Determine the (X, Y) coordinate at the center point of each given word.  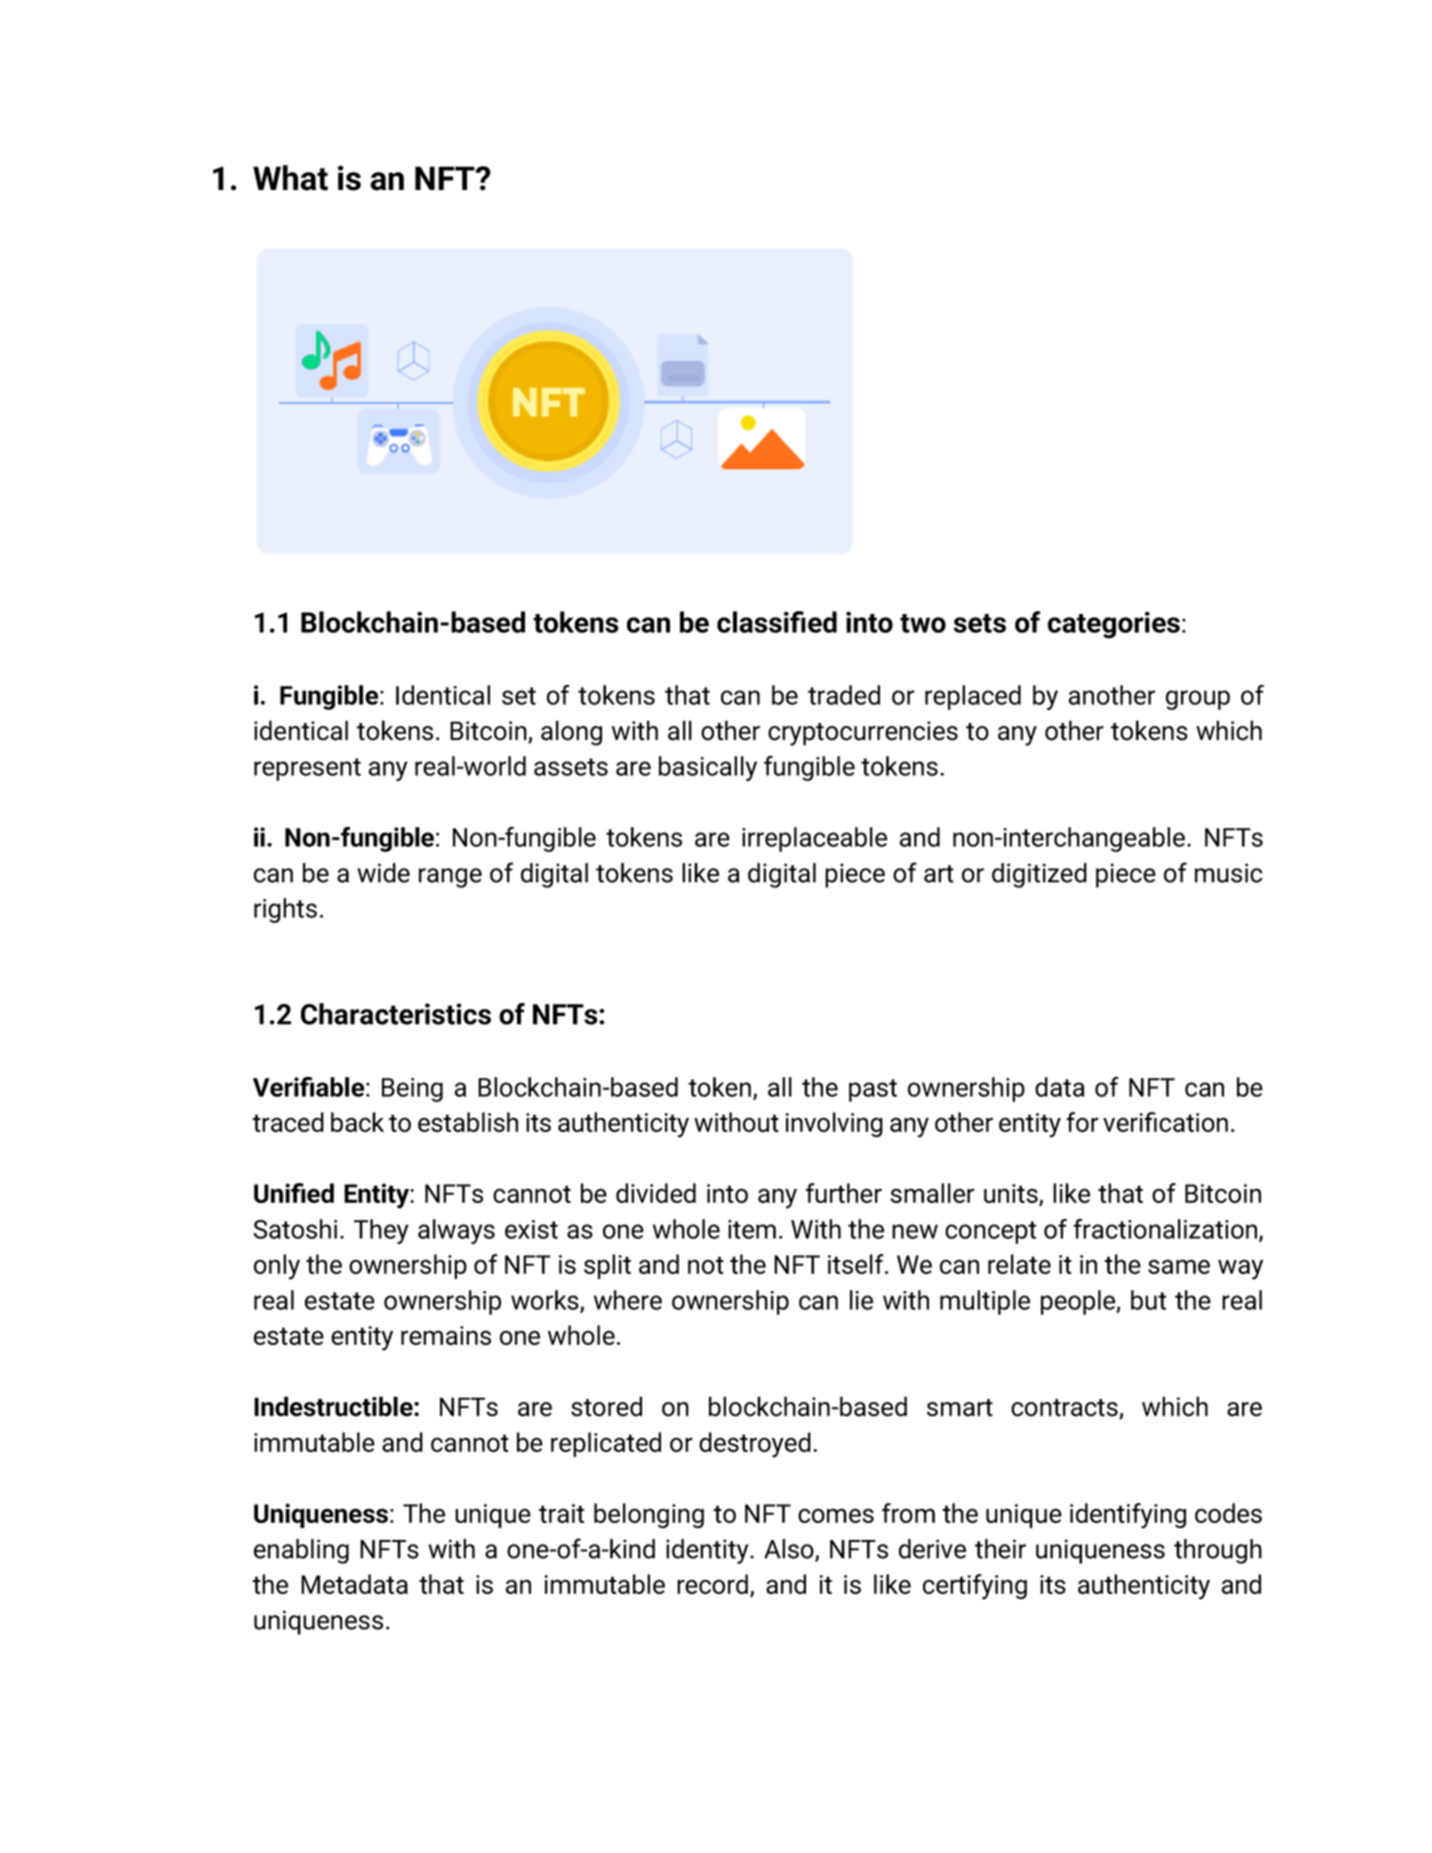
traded (844, 695)
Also (790, 1550)
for (1082, 1122)
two (923, 623)
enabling (301, 1551)
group (1198, 700)
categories (1114, 625)
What (290, 178)
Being (412, 1090)
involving (834, 1124)
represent (307, 769)
